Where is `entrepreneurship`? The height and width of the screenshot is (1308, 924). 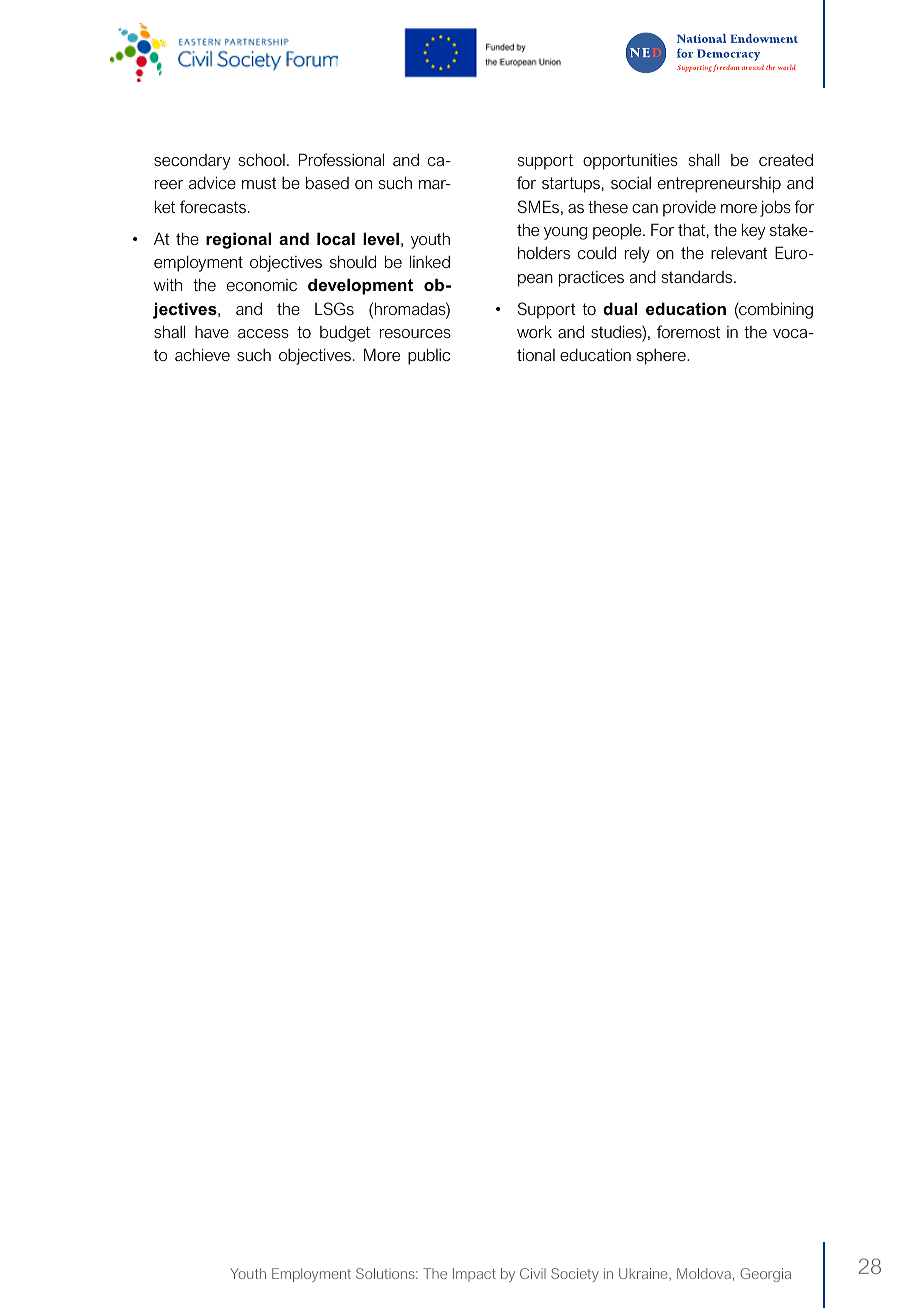
entrepreneurship is located at coordinates (719, 185).
